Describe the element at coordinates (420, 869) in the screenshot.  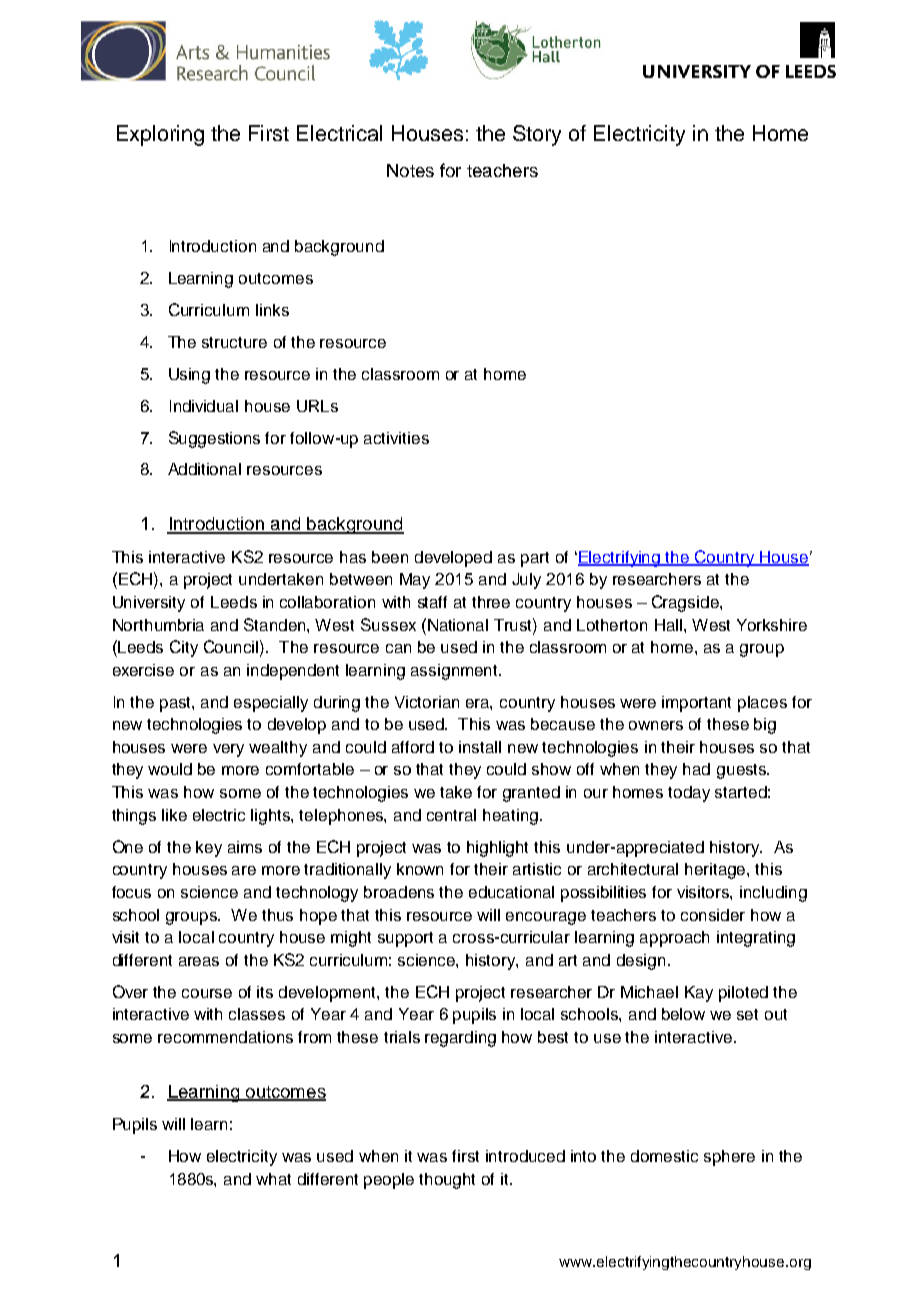
I see `known` at that location.
